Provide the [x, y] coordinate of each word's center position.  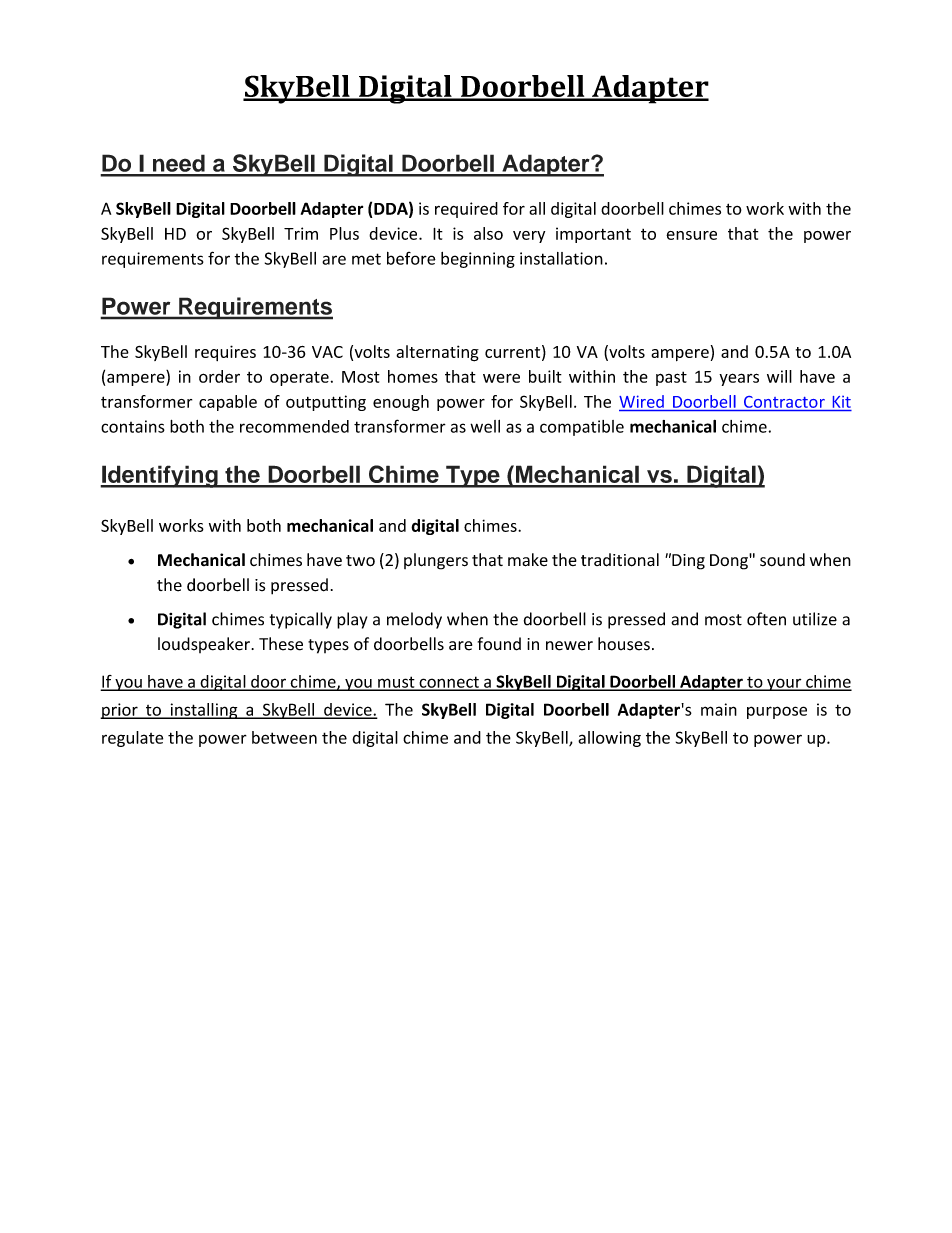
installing [204, 711]
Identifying [160, 476]
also [488, 233]
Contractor [784, 402]
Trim [301, 233]
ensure [691, 235]
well [485, 426]
